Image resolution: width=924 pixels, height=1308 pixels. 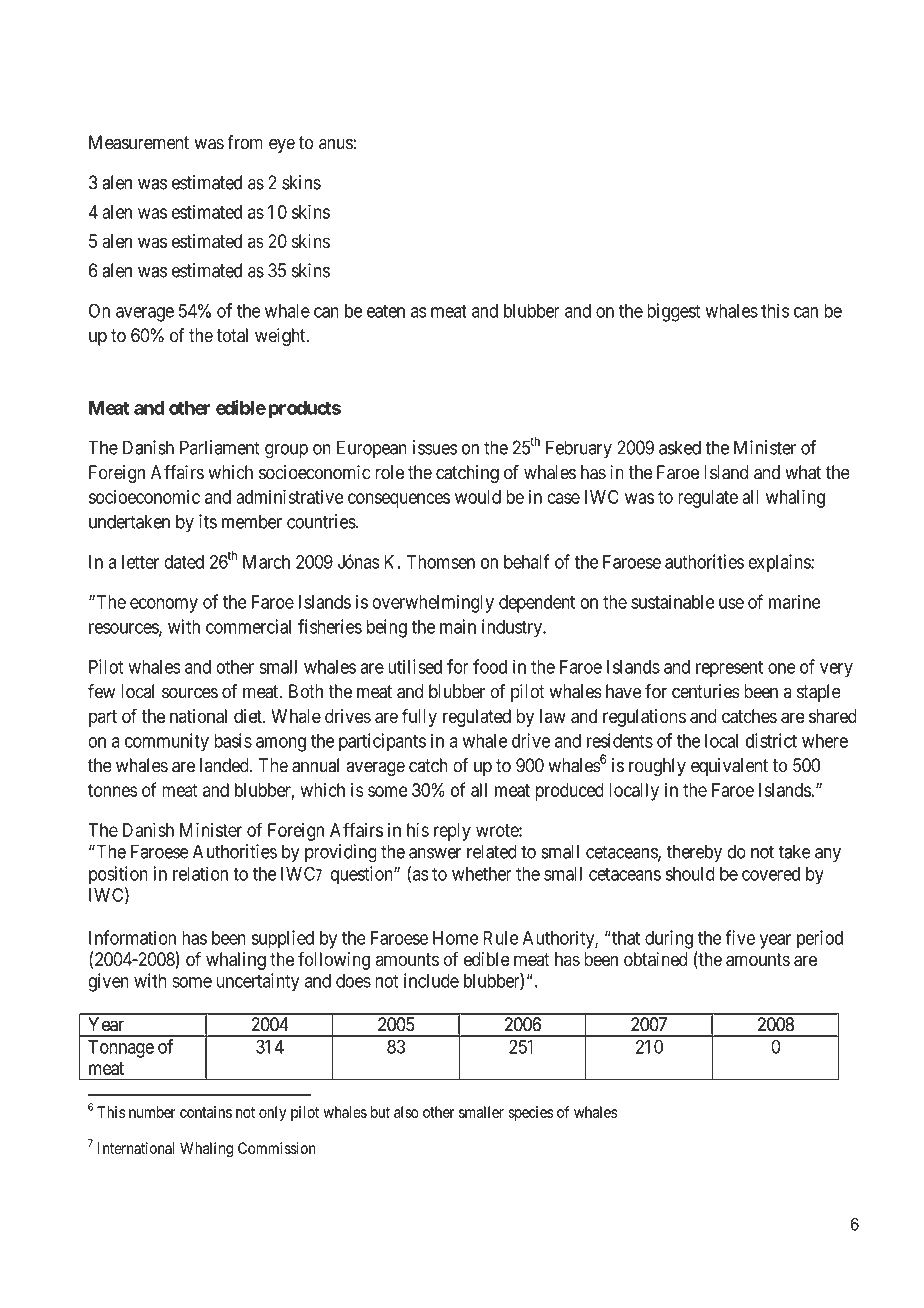 What do you see at coordinates (336, 144) in the screenshot?
I see `anus` at bounding box center [336, 144].
